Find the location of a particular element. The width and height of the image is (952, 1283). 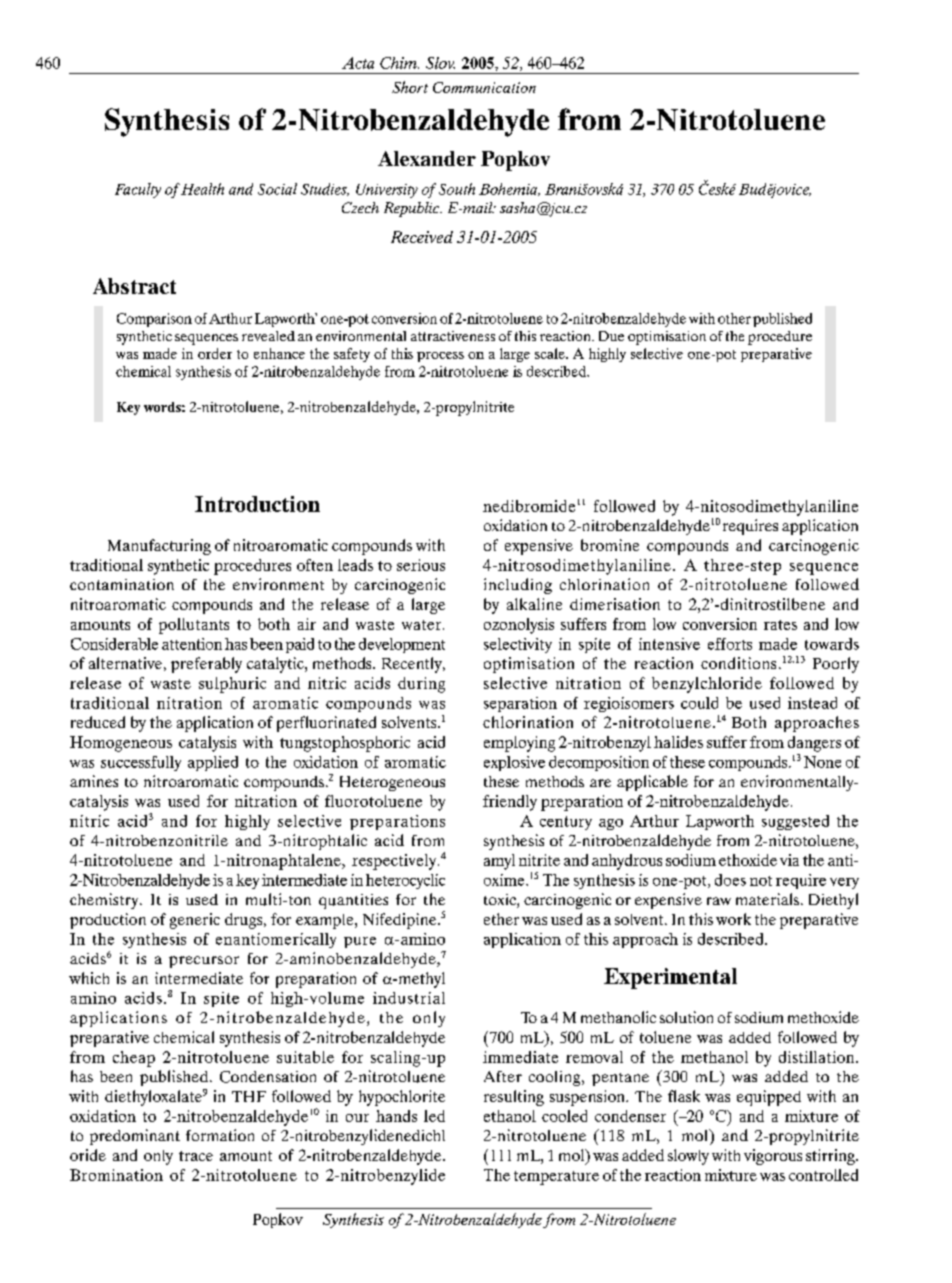

trace is located at coordinates (196, 1156).
